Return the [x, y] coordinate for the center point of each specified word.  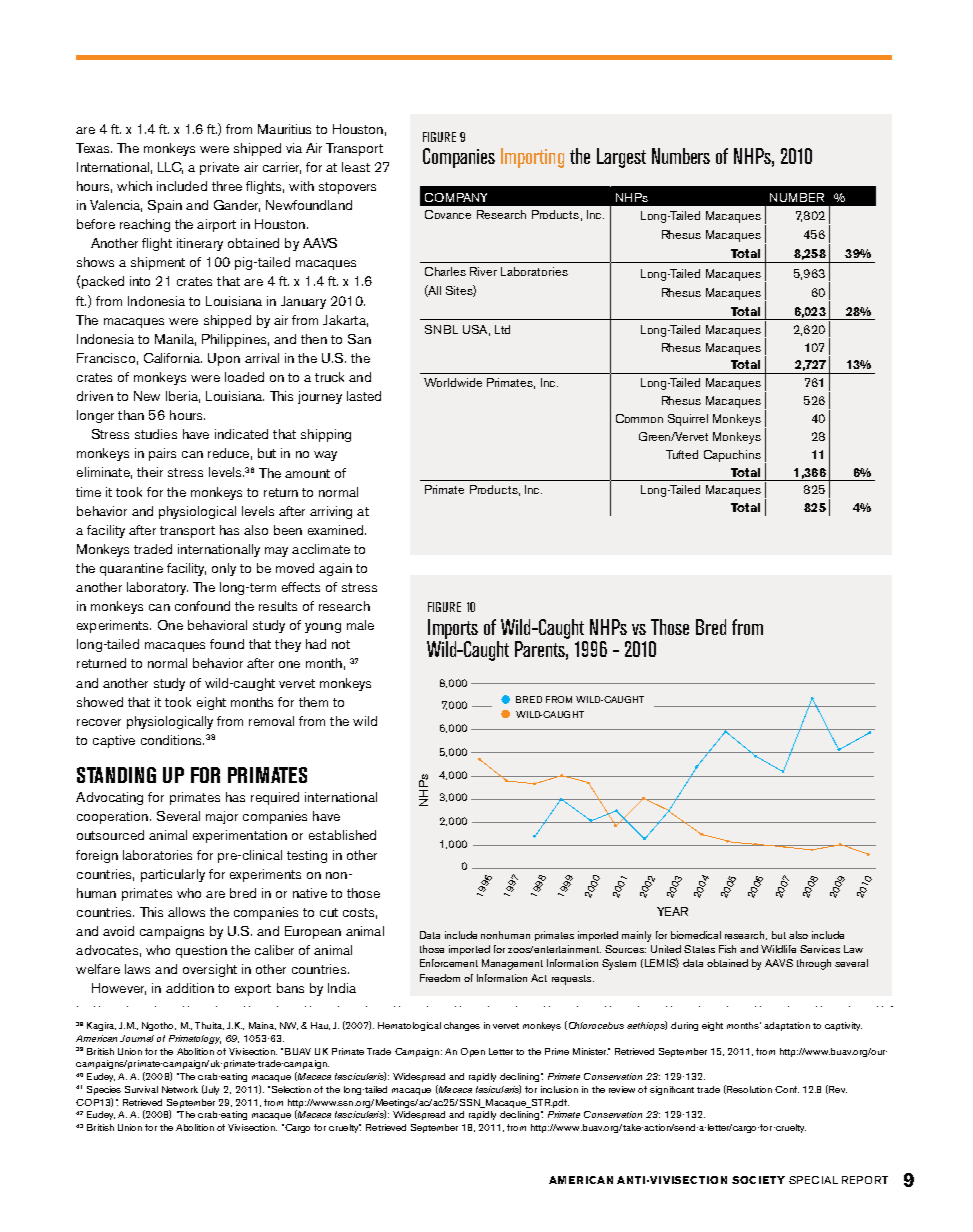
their [150, 472]
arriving [331, 512]
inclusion [559, 1089]
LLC [170, 168]
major [222, 817]
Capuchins [732, 456]
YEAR [672, 911]
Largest [621, 158]
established [342, 835]
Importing [532, 158]
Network [180, 1089]
